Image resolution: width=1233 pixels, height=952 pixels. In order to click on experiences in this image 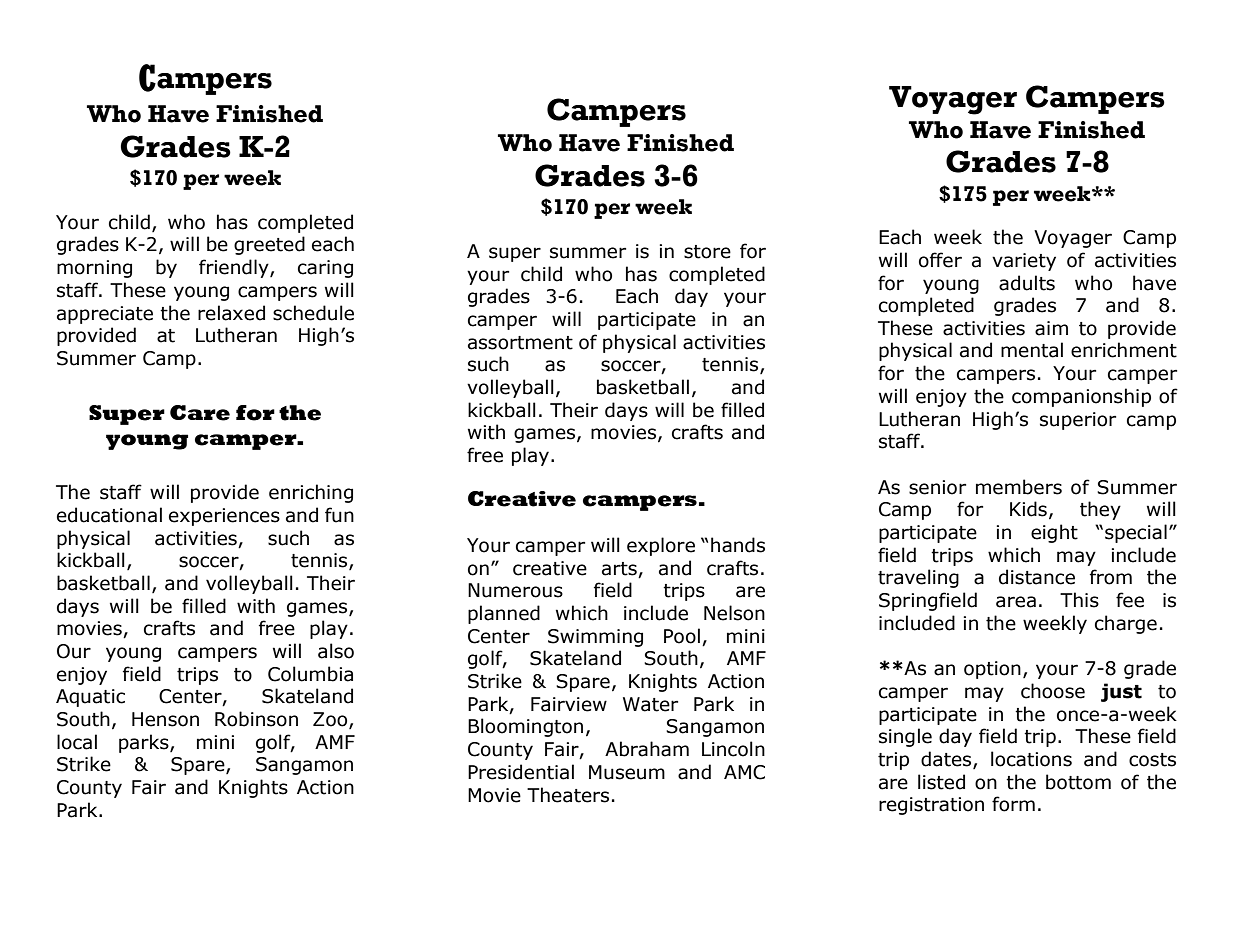, I will do `click(224, 517)`.
